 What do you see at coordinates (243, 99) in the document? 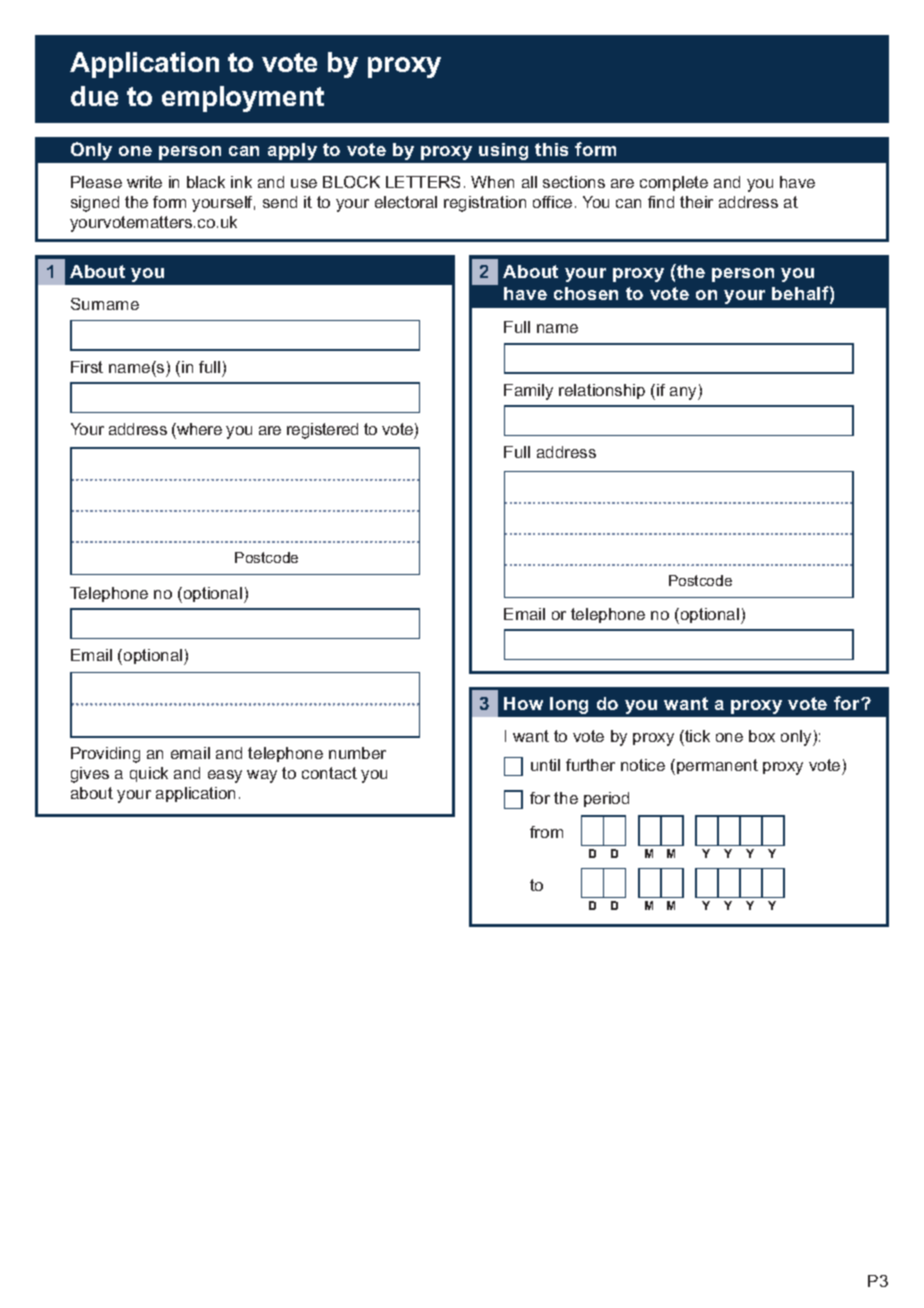
I see `employment` at bounding box center [243, 99].
